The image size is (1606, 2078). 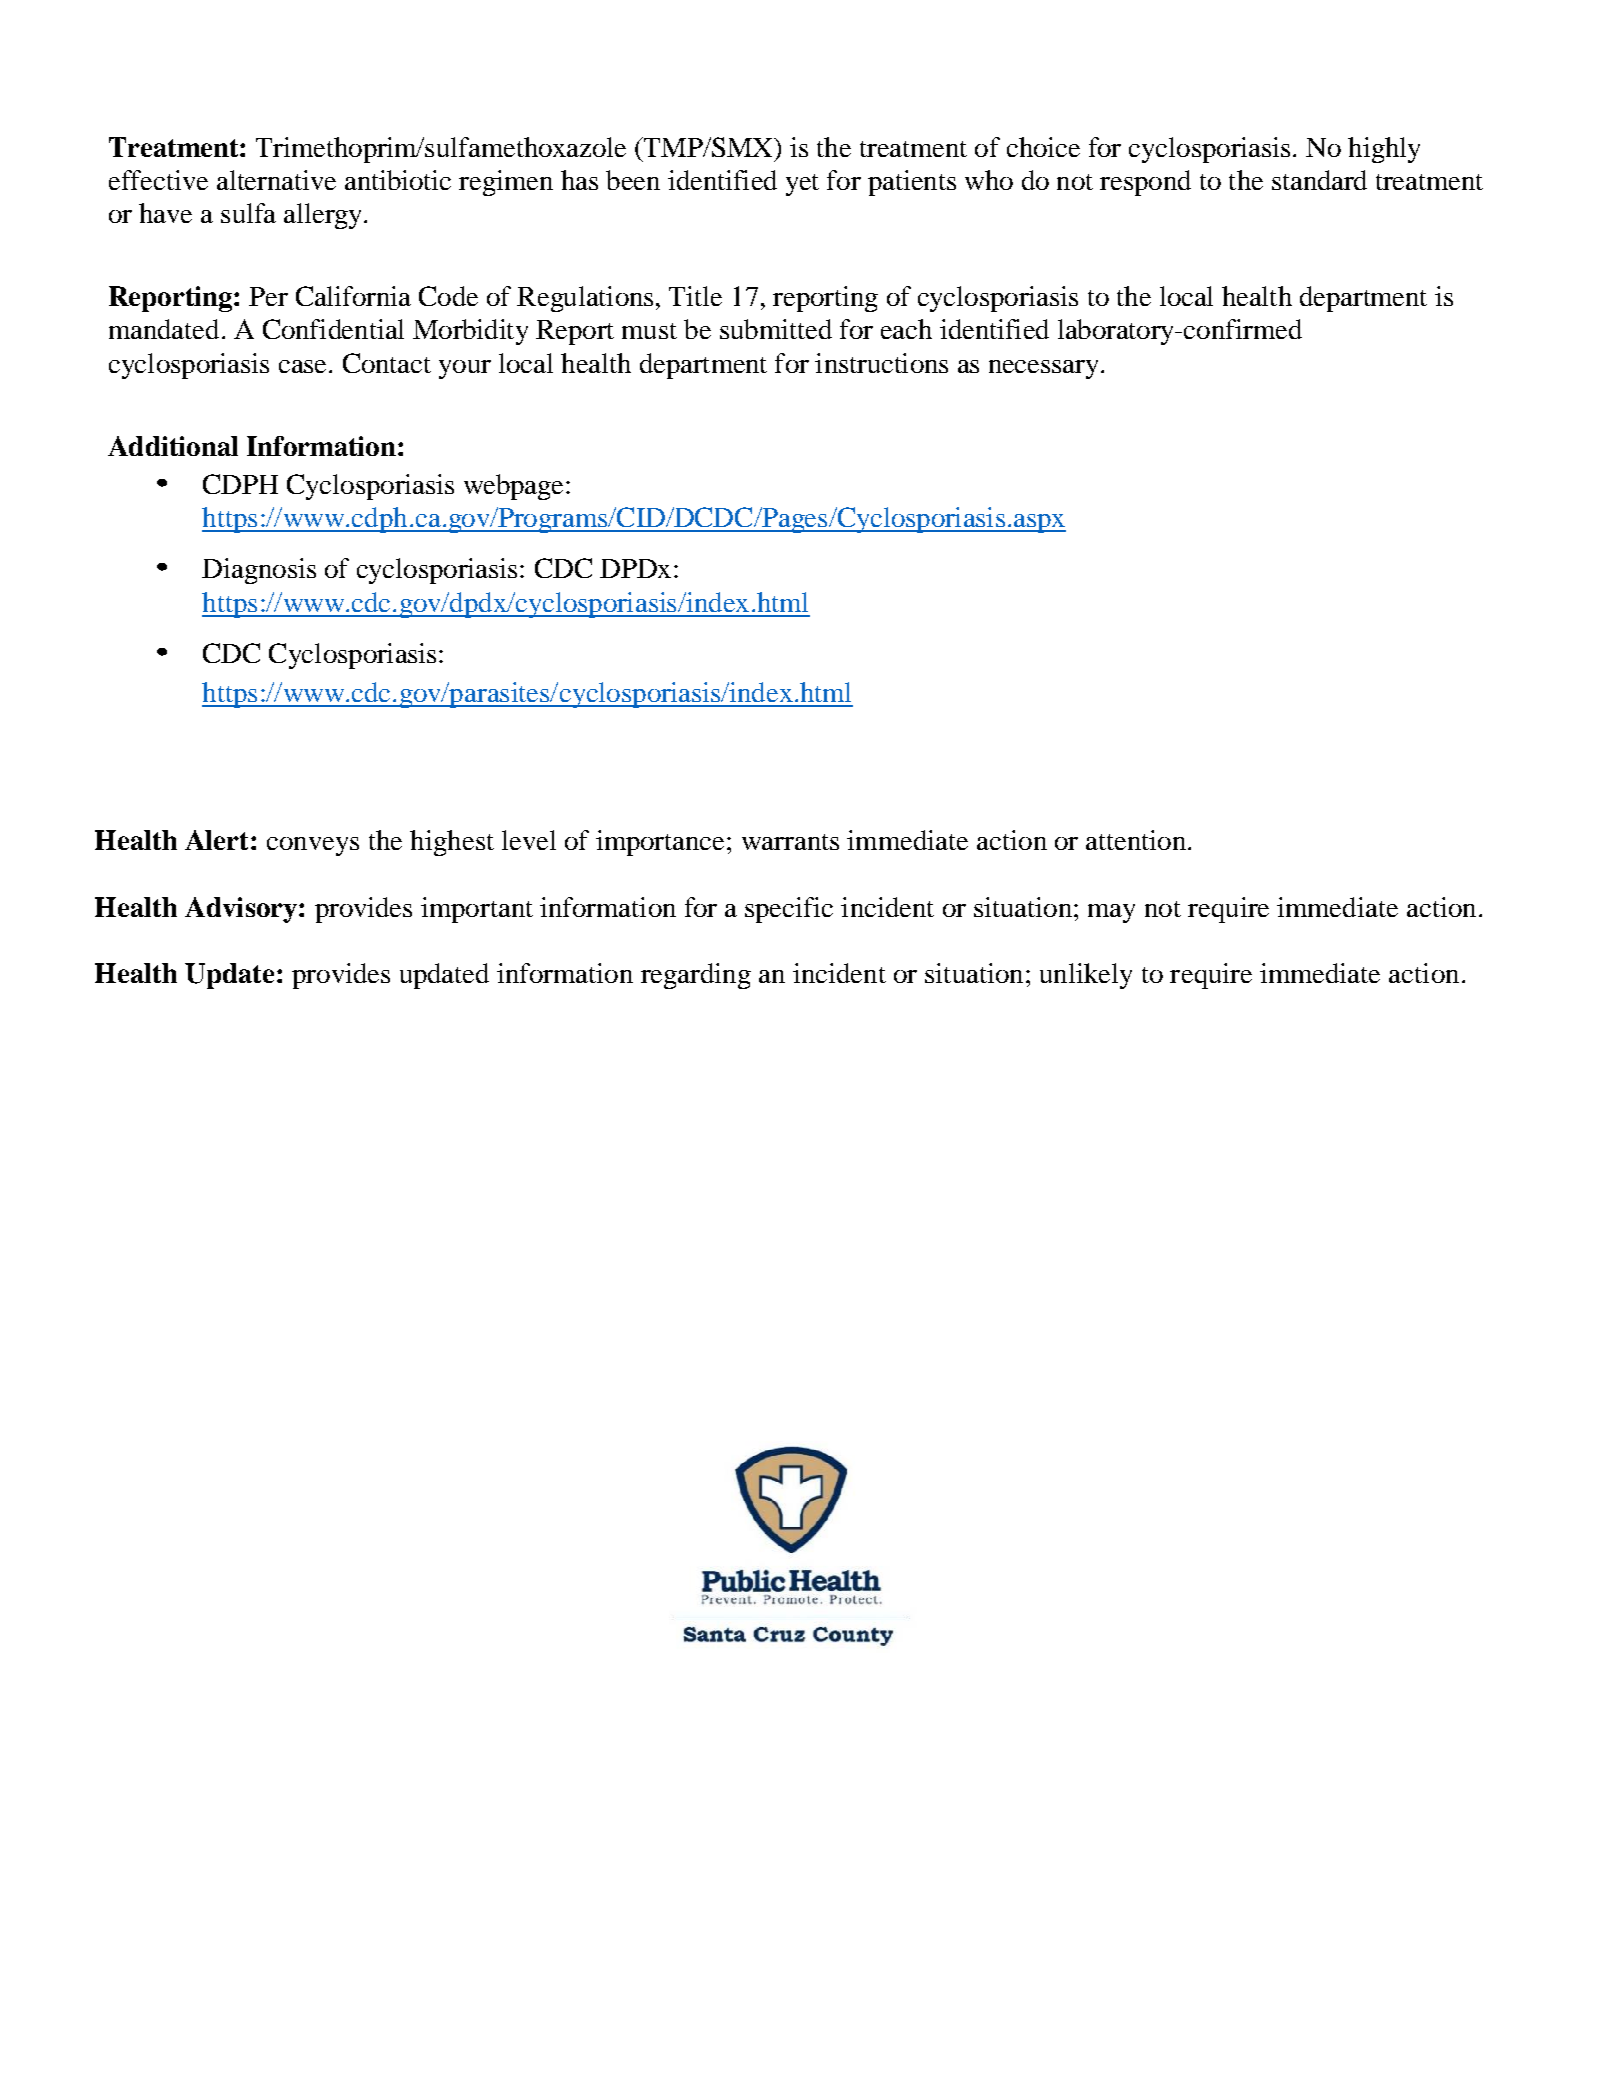 I want to click on Advisory, so click(x=241, y=910).
